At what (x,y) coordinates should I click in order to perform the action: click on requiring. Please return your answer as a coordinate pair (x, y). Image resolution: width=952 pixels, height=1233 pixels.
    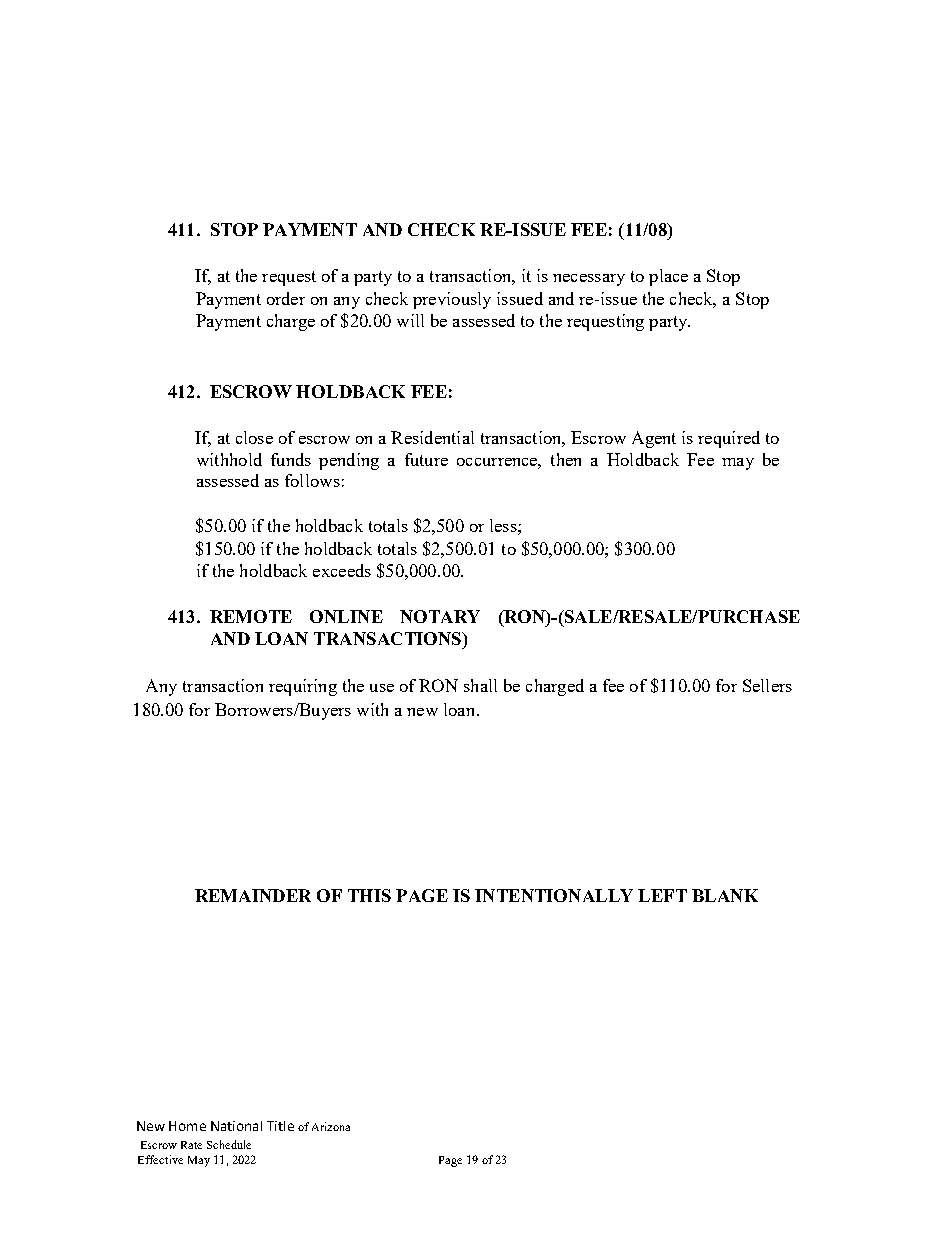
    Looking at the image, I should click on (303, 687).
